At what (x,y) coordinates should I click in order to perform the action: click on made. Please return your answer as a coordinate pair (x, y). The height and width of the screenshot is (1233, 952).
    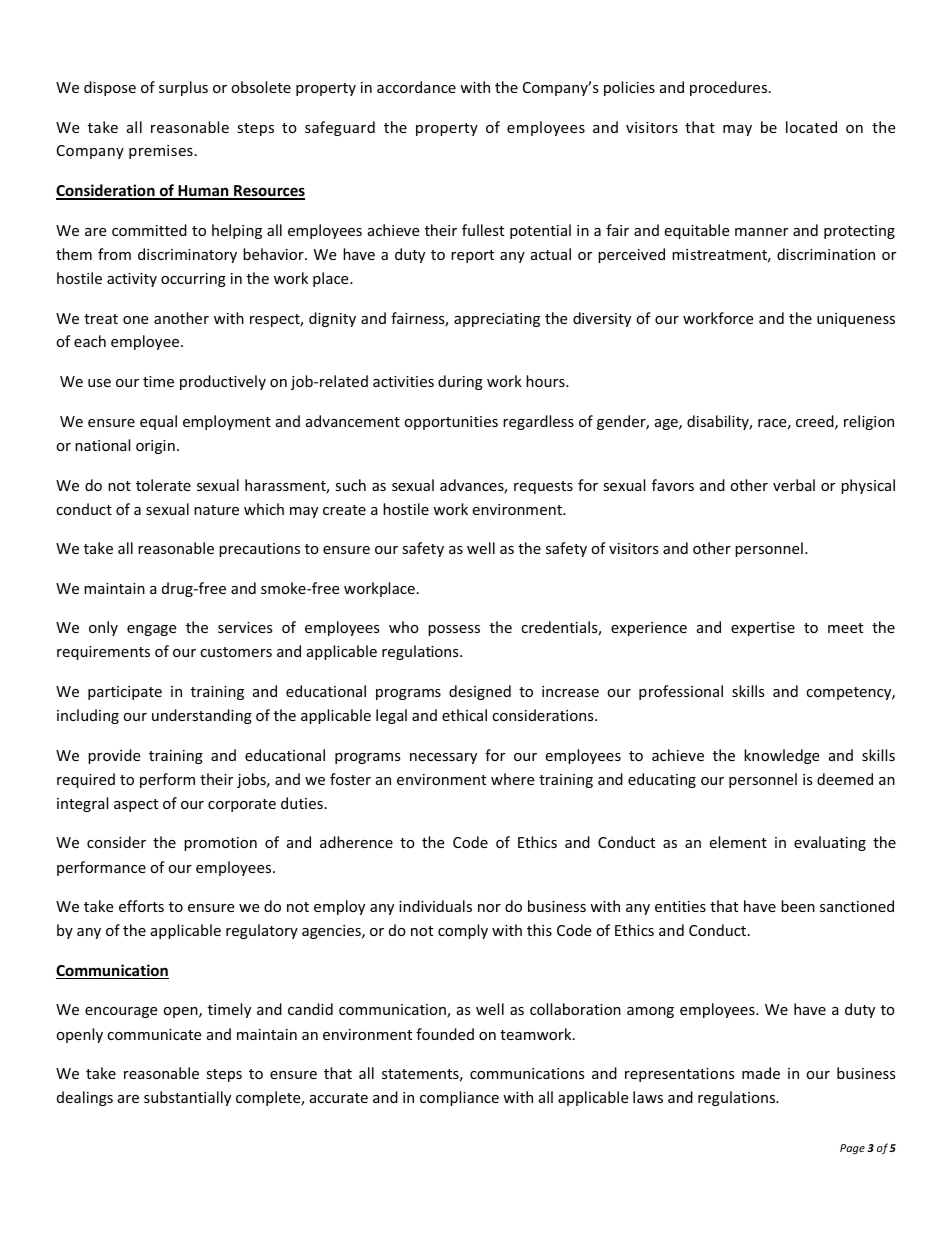
    Looking at the image, I should click on (761, 1073).
